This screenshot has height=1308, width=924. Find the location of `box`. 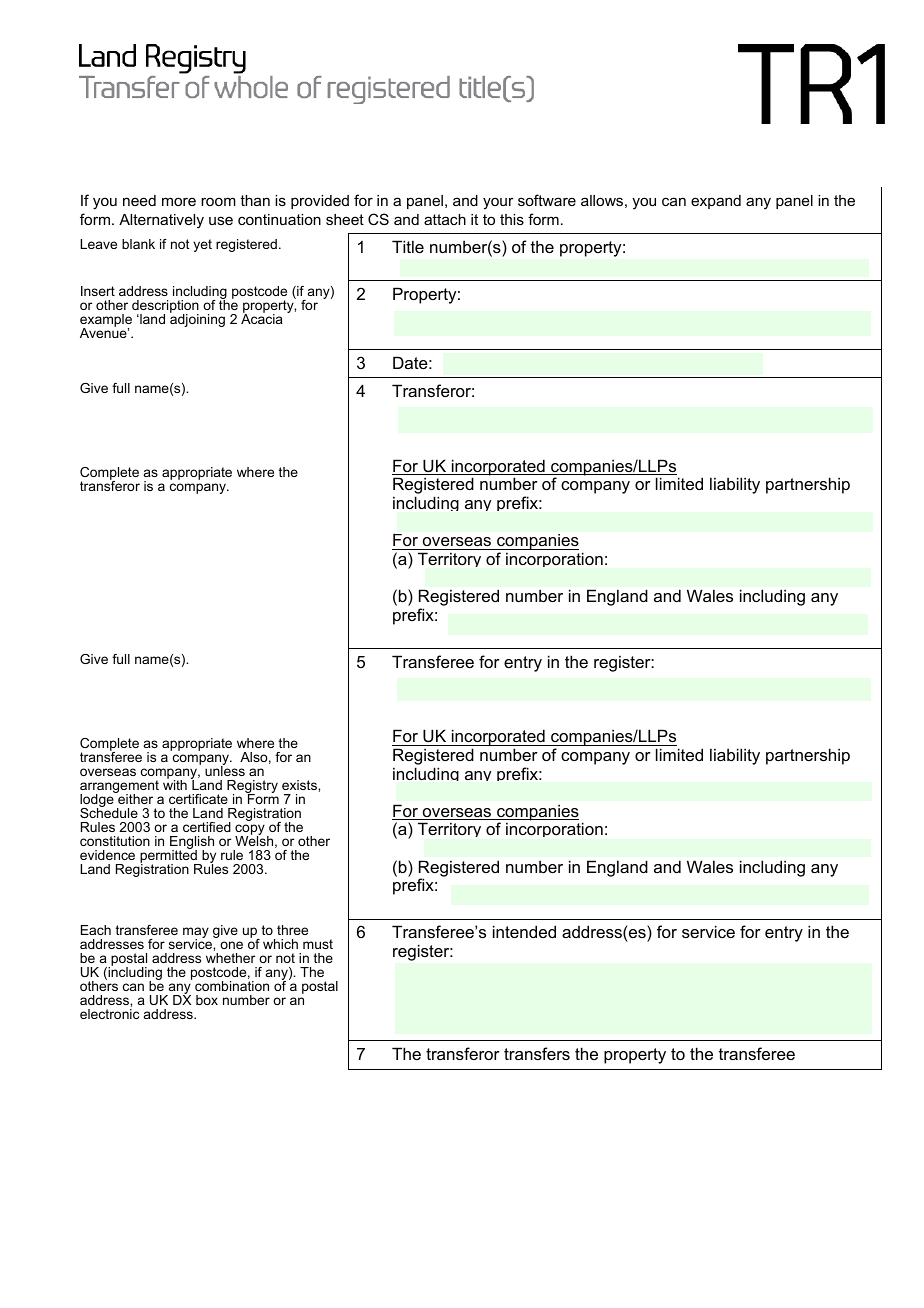

box is located at coordinates (207, 1000).
